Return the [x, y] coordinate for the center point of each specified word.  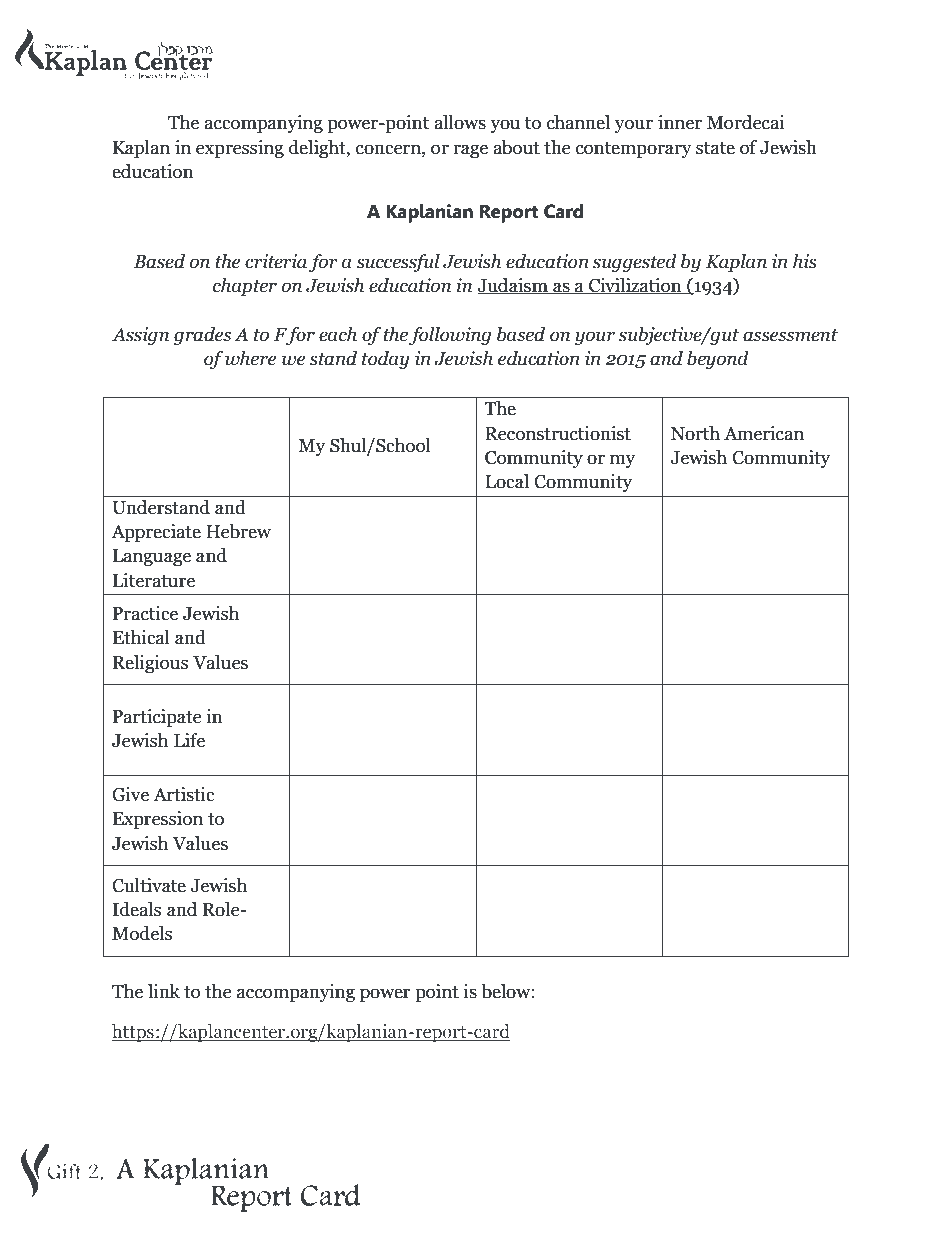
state [715, 148]
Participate [157, 718]
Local [507, 481]
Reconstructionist [558, 433]
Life [189, 740]
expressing [240, 149]
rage [470, 151]
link [164, 991]
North [695, 433]
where [251, 358]
